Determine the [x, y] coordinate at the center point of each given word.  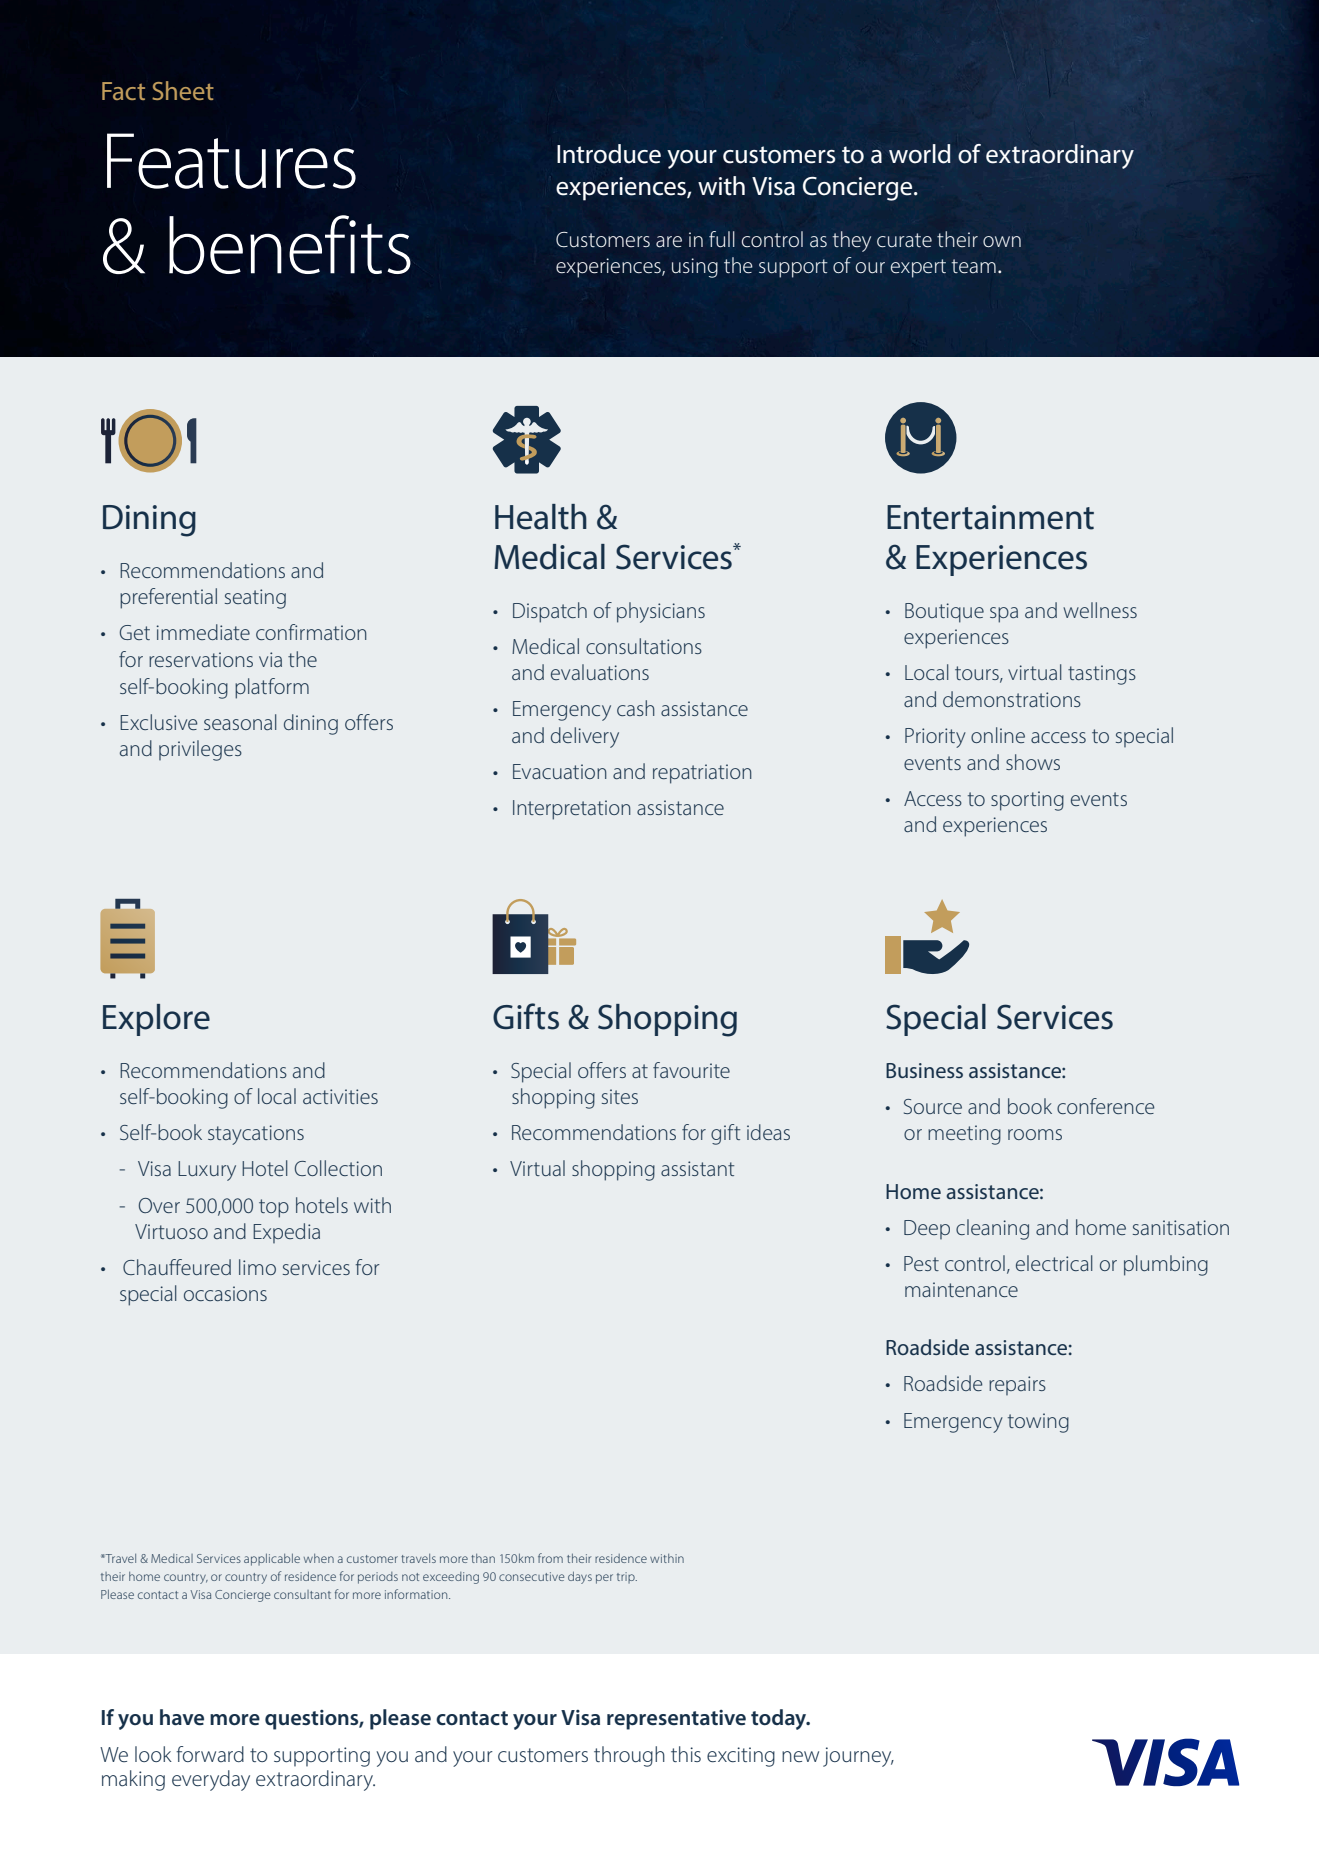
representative [676, 1720]
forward [210, 1754]
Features [231, 161]
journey [858, 1757]
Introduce [609, 154]
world [920, 154]
